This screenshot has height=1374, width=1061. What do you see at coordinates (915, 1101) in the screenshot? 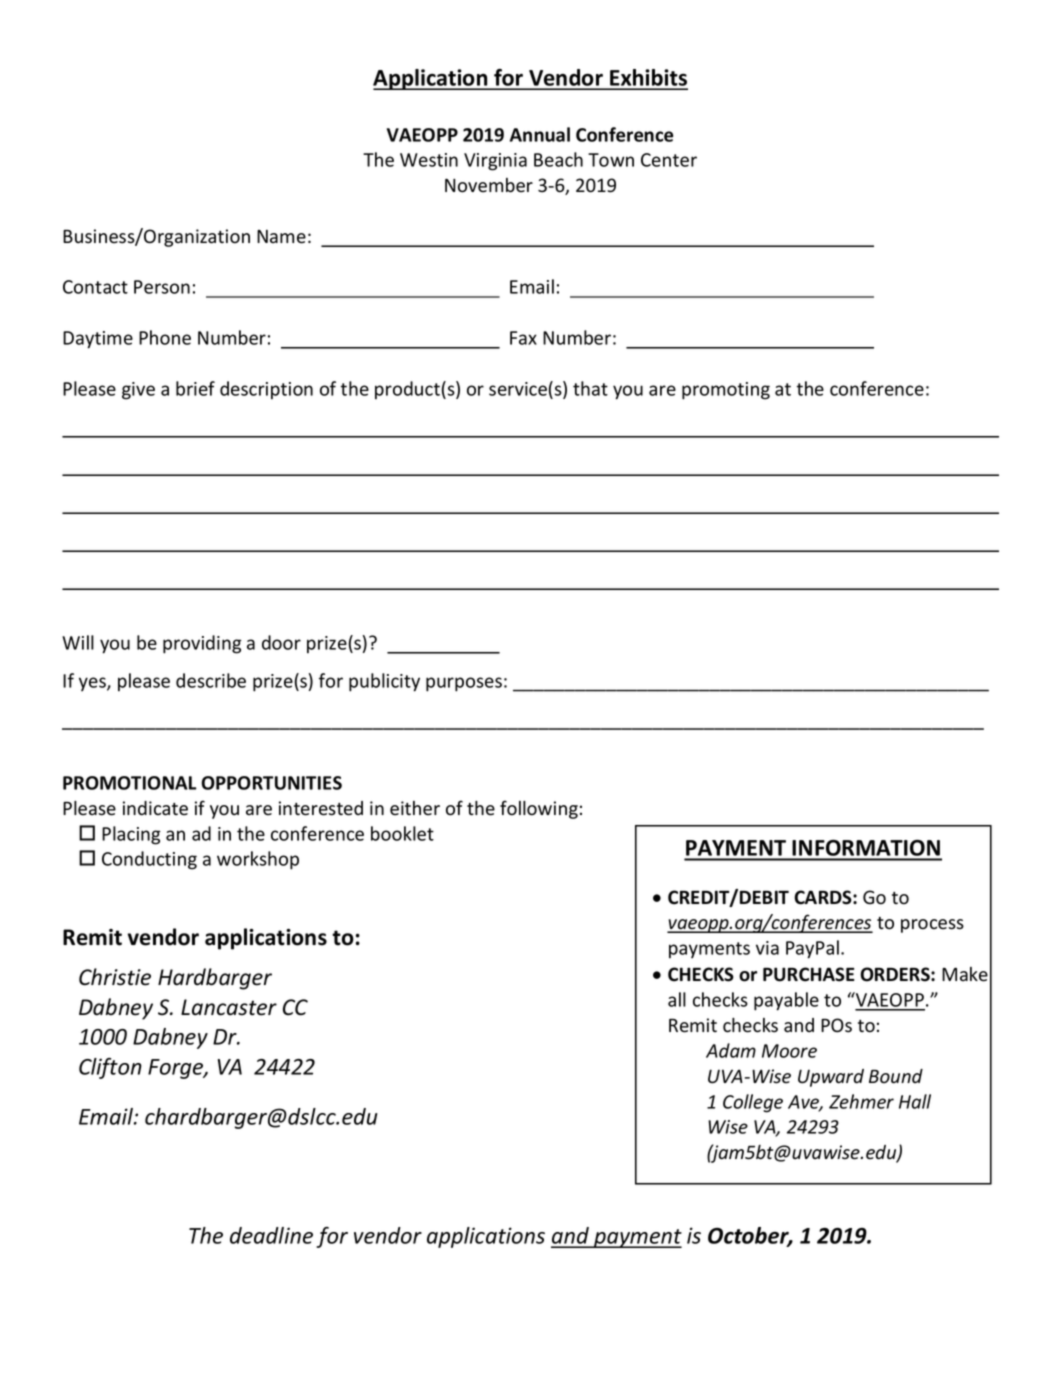
I see `Hall` at bounding box center [915, 1101].
